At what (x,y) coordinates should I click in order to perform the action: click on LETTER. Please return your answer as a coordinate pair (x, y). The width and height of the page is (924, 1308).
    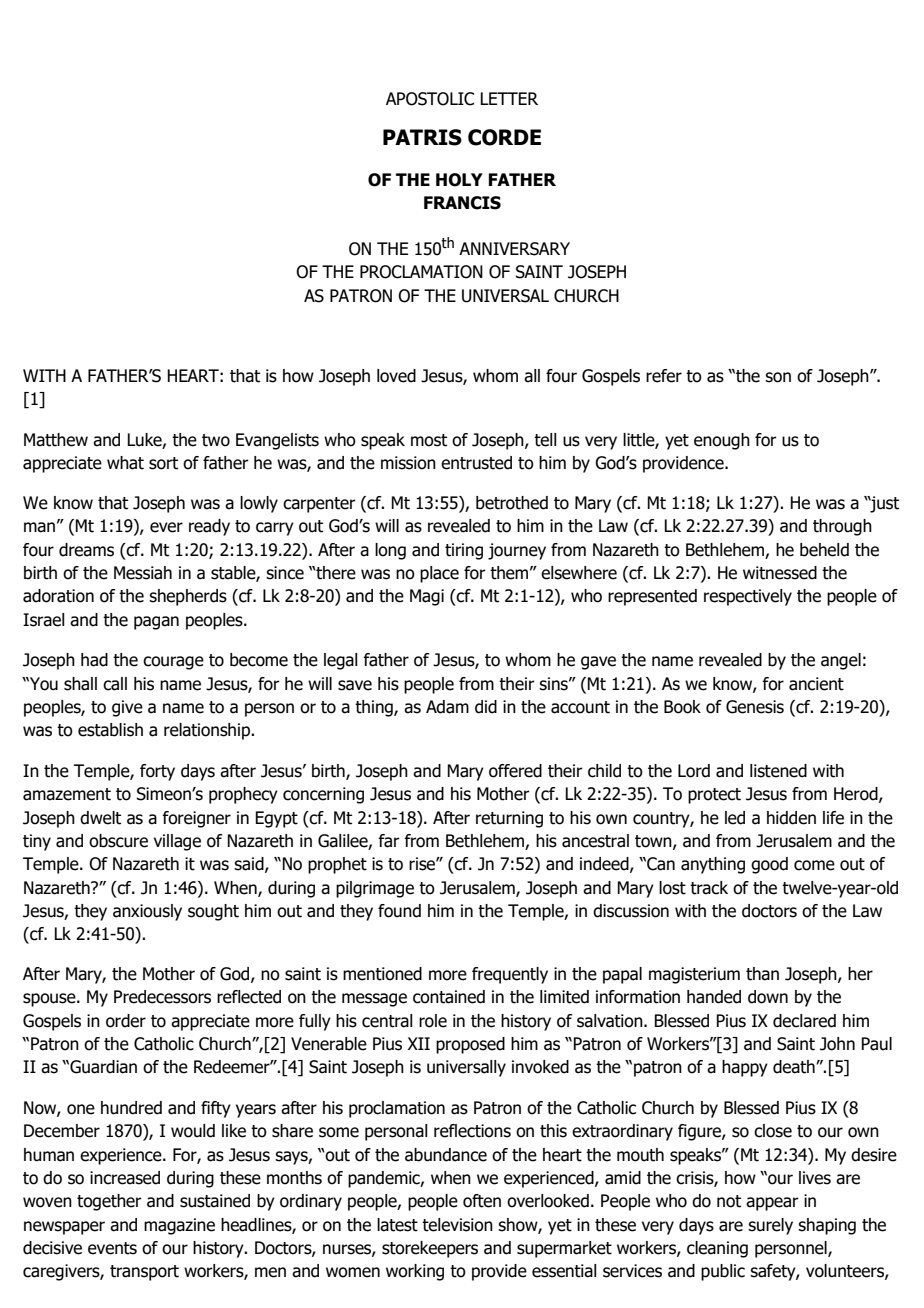
    Looking at the image, I should click on (509, 98).
